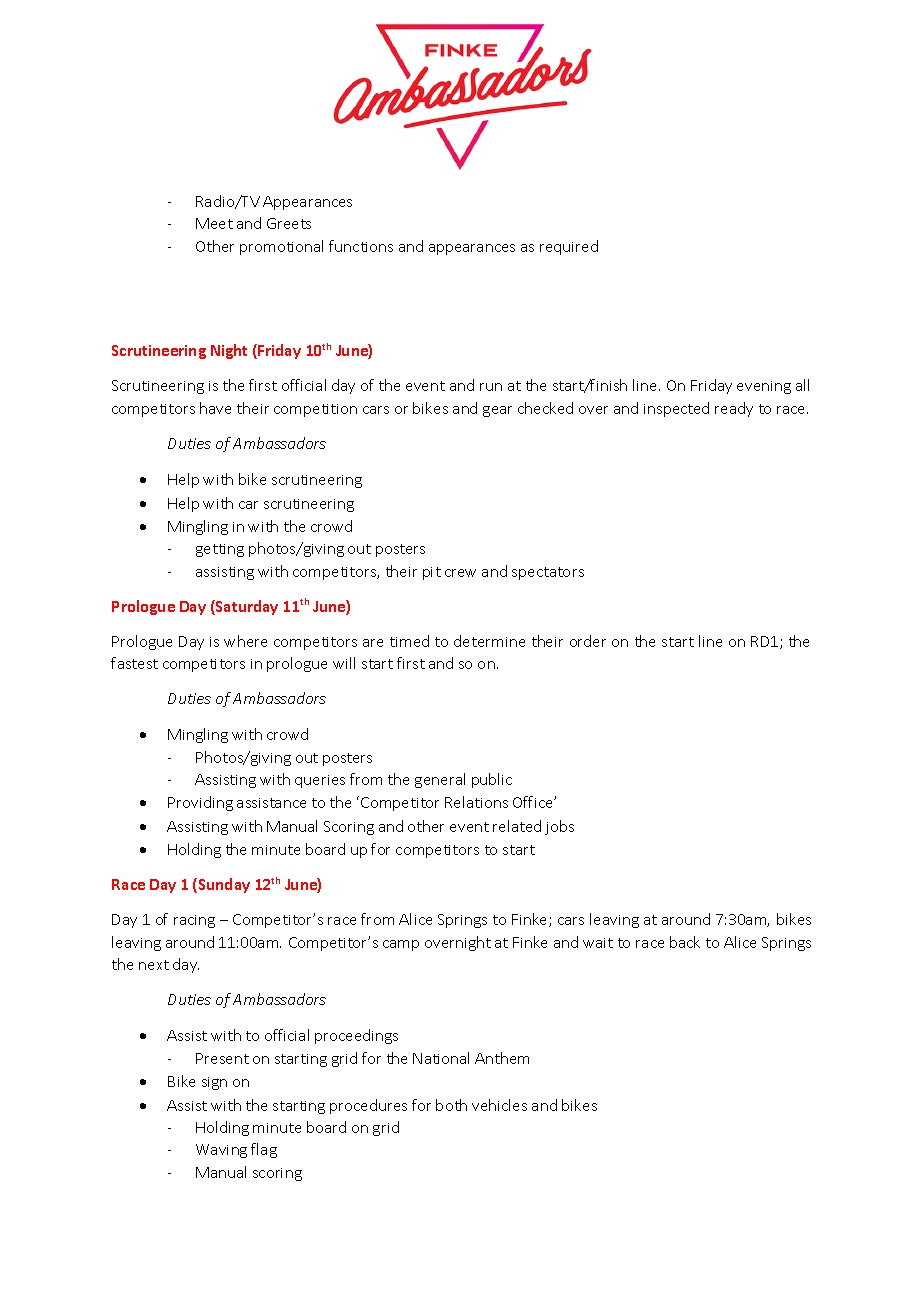 Image resolution: width=924 pixels, height=1308 pixels. What do you see at coordinates (588, 641) in the image?
I see `order` at bounding box center [588, 641].
